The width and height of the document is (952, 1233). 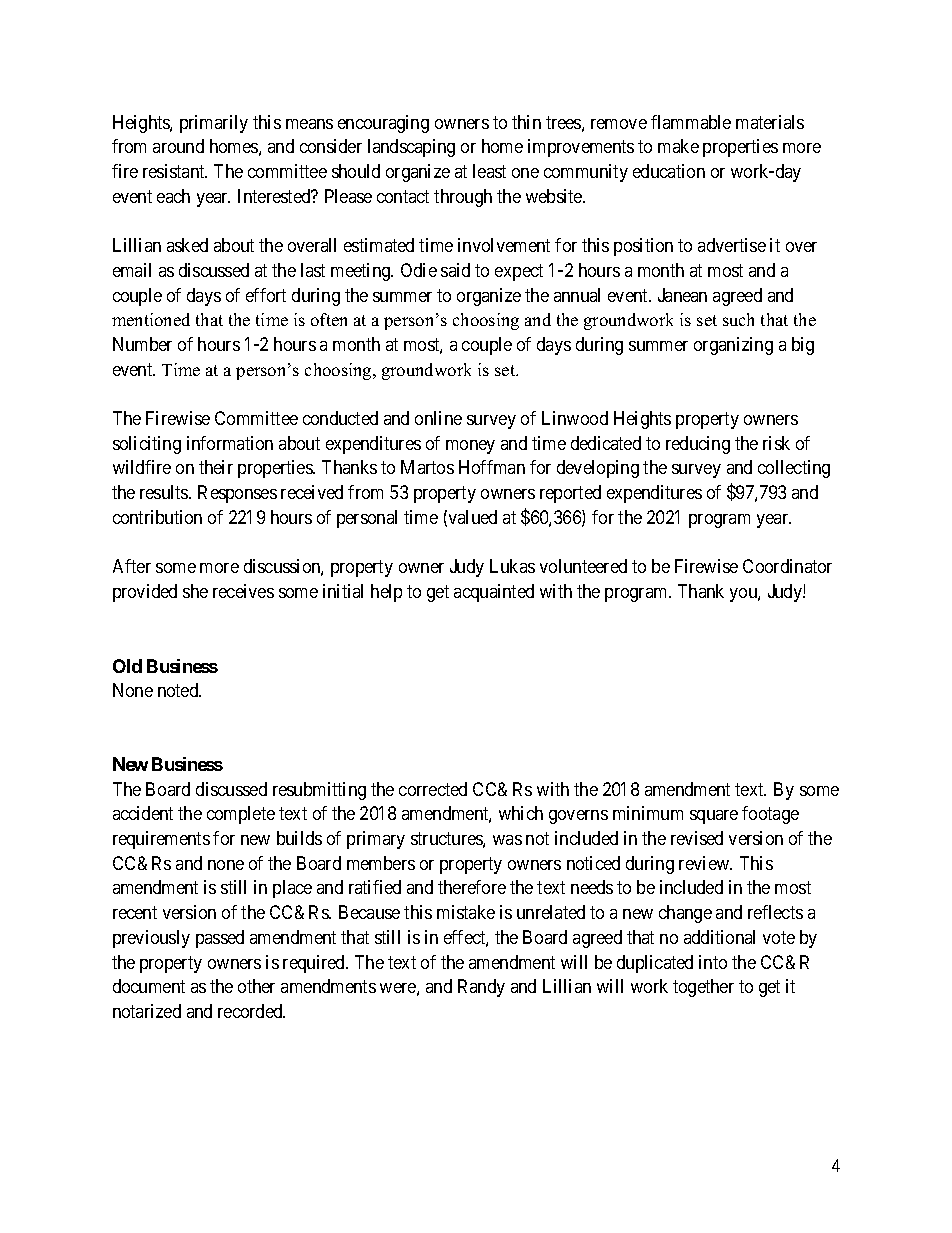 I want to click on information, so click(x=230, y=443).
